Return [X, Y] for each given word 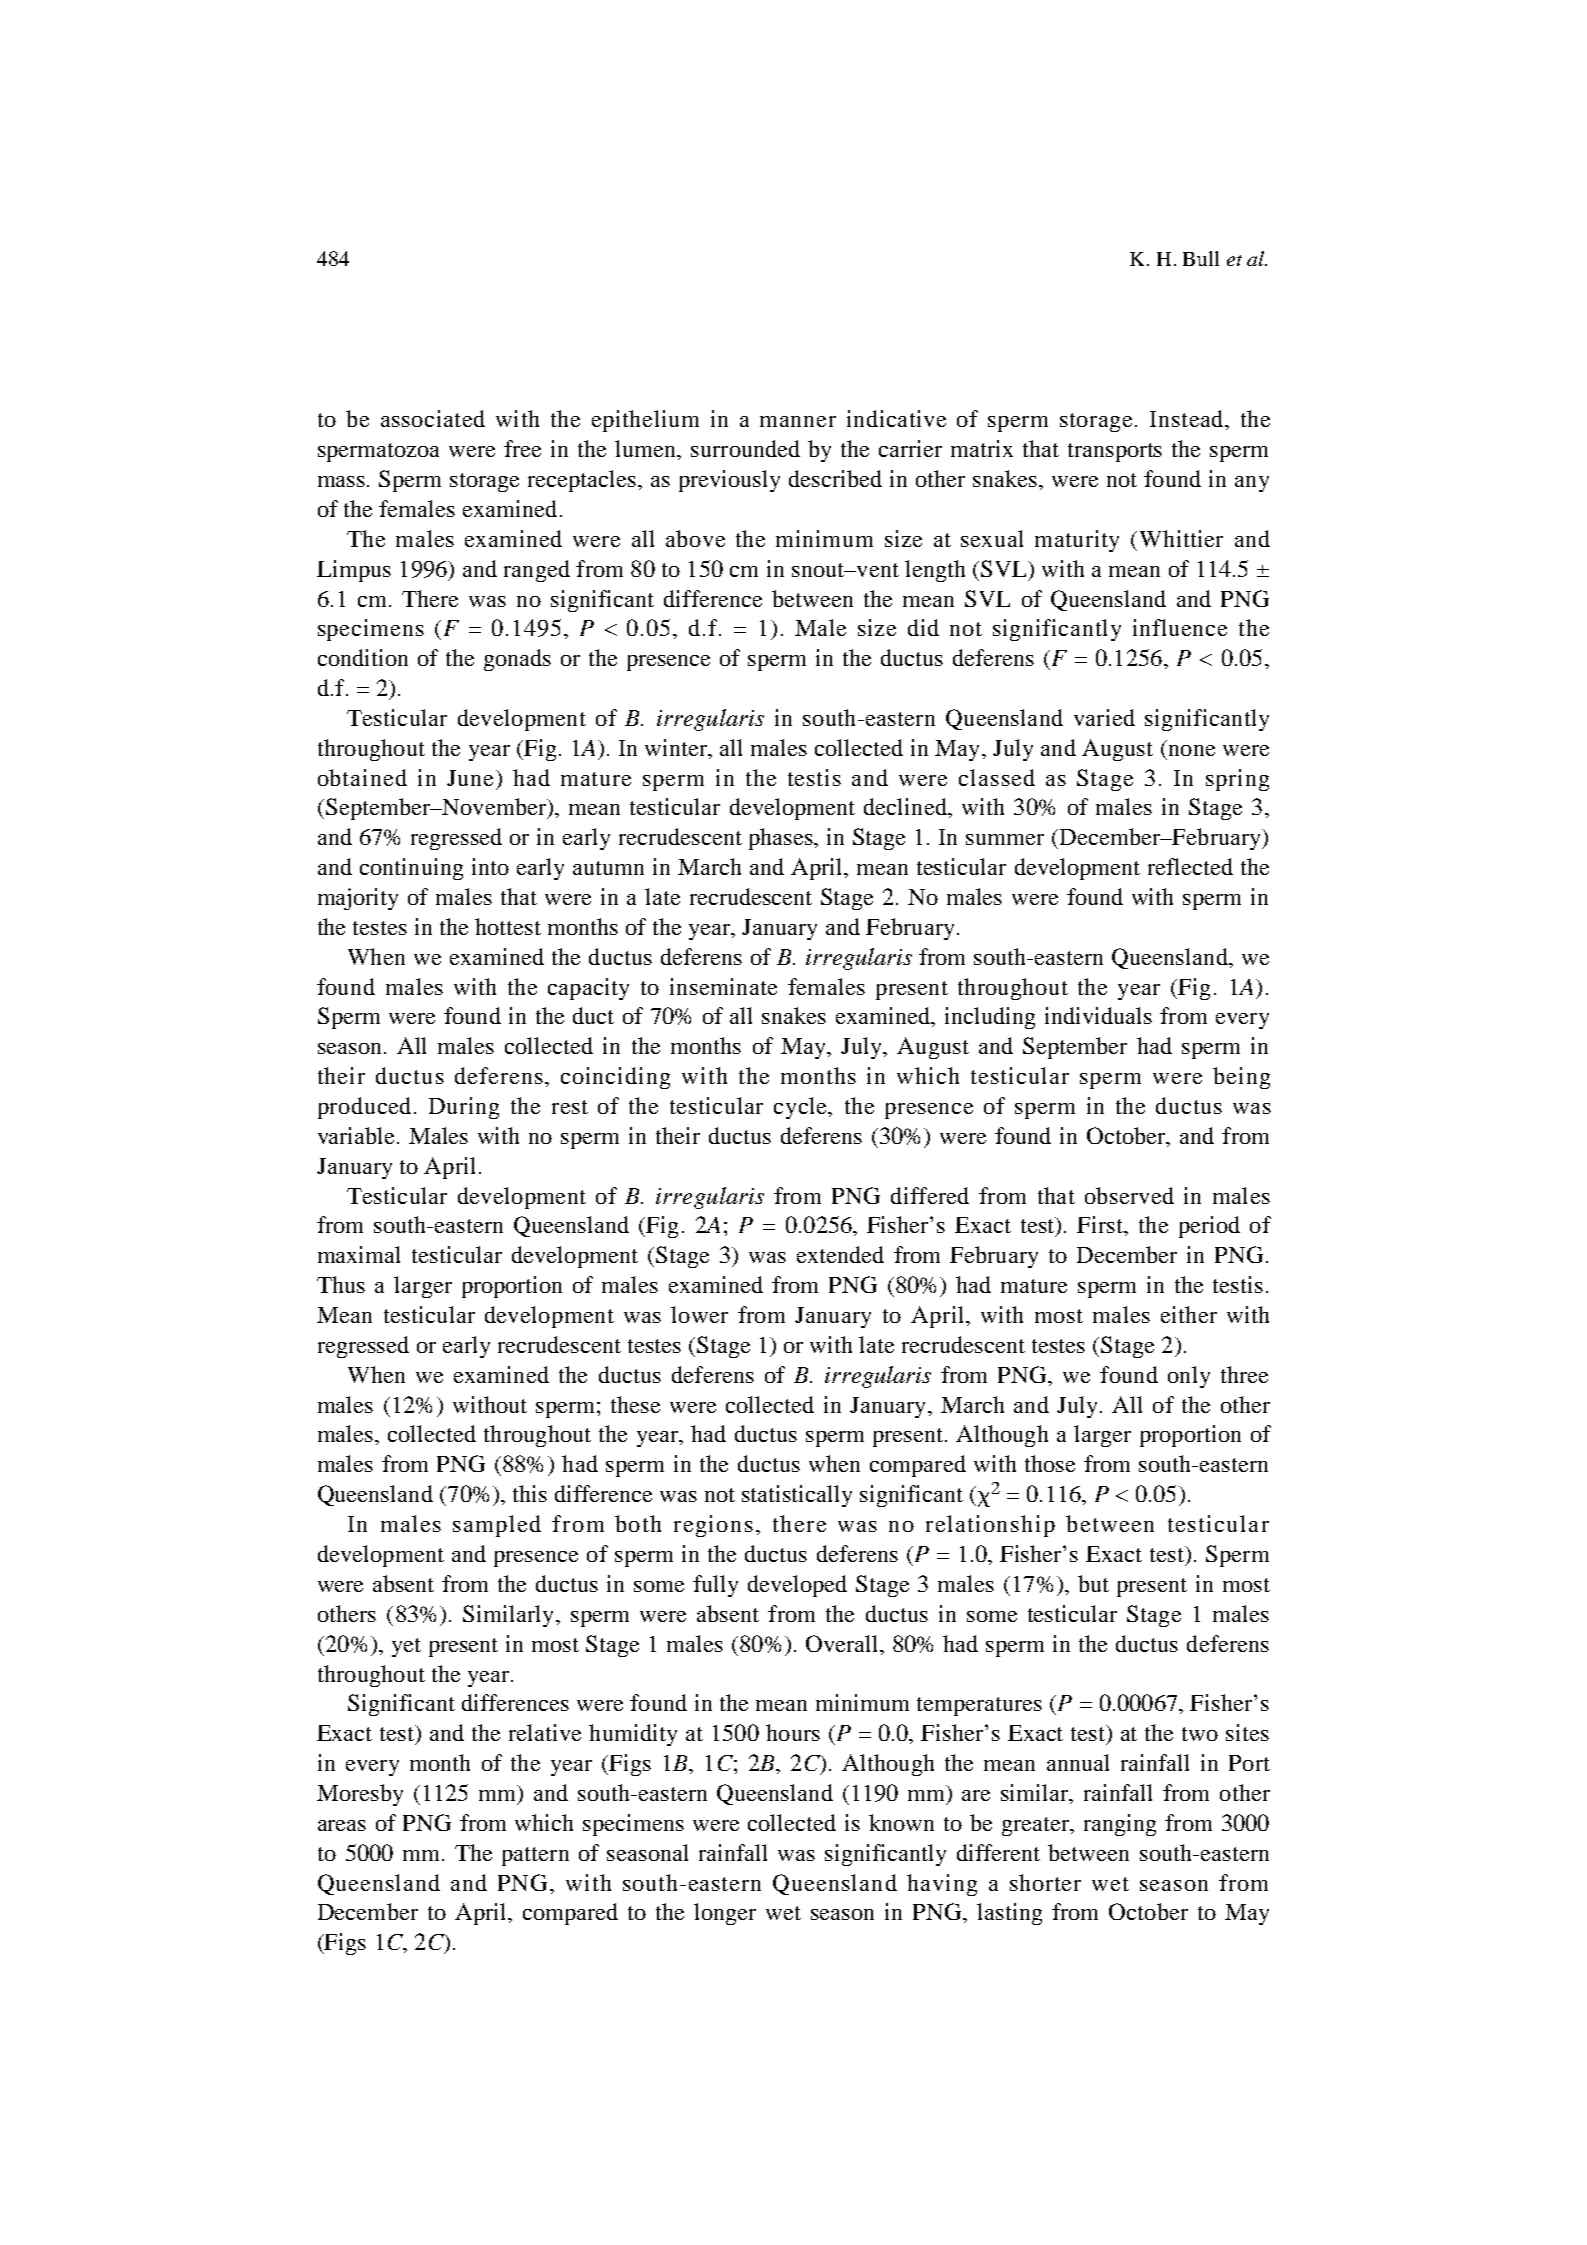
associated [433, 418]
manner [798, 421]
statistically [797, 1496]
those [1050, 1463]
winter [677, 749]
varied [1104, 717]
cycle [801, 1108]
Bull [1201, 258]
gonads [517, 660]
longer [725, 1914]
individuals [1098, 1015]
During [464, 1108]
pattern [535, 1856]
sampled [497, 1526]
